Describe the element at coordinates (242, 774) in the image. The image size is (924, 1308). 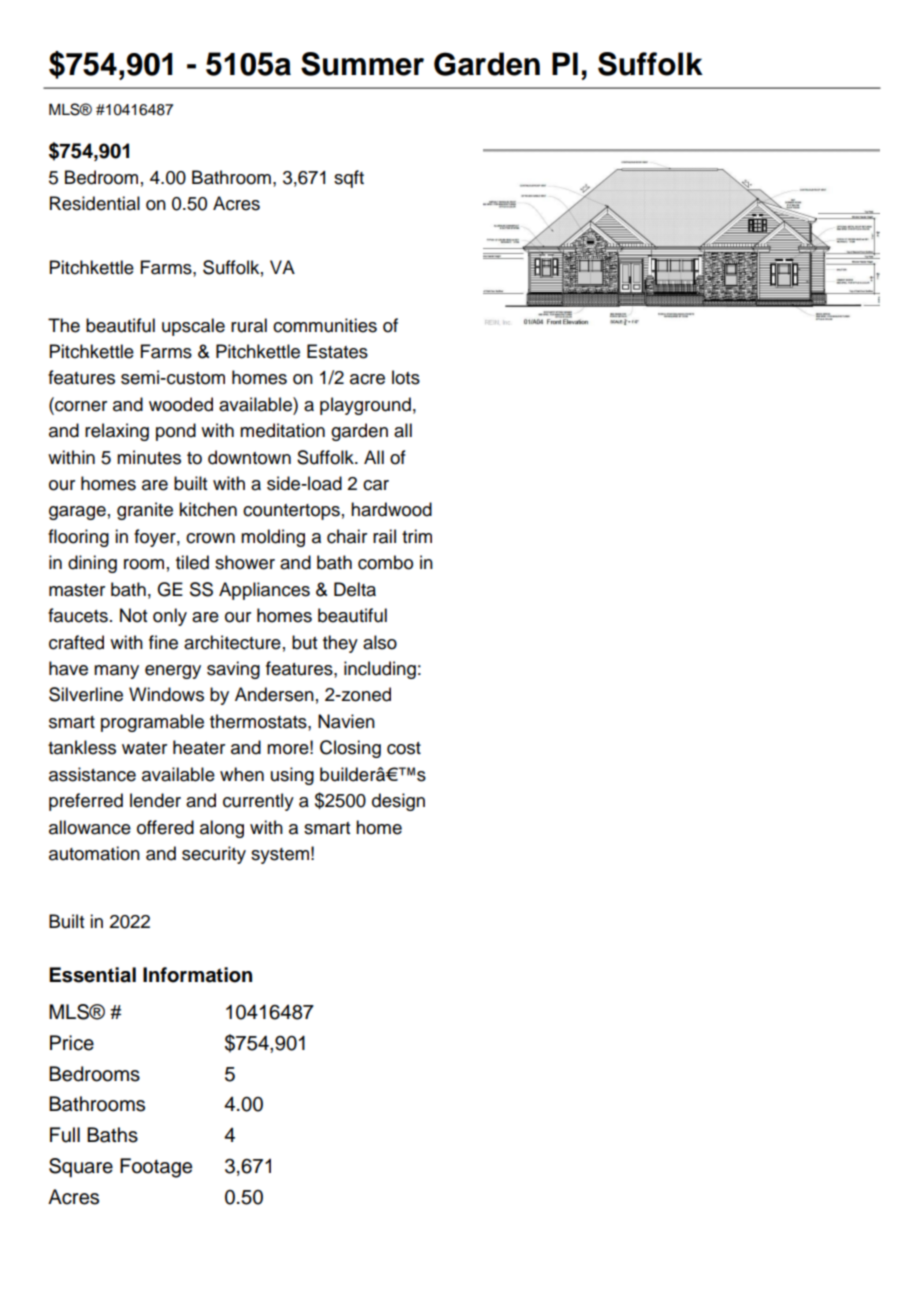
I see `when` at that location.
